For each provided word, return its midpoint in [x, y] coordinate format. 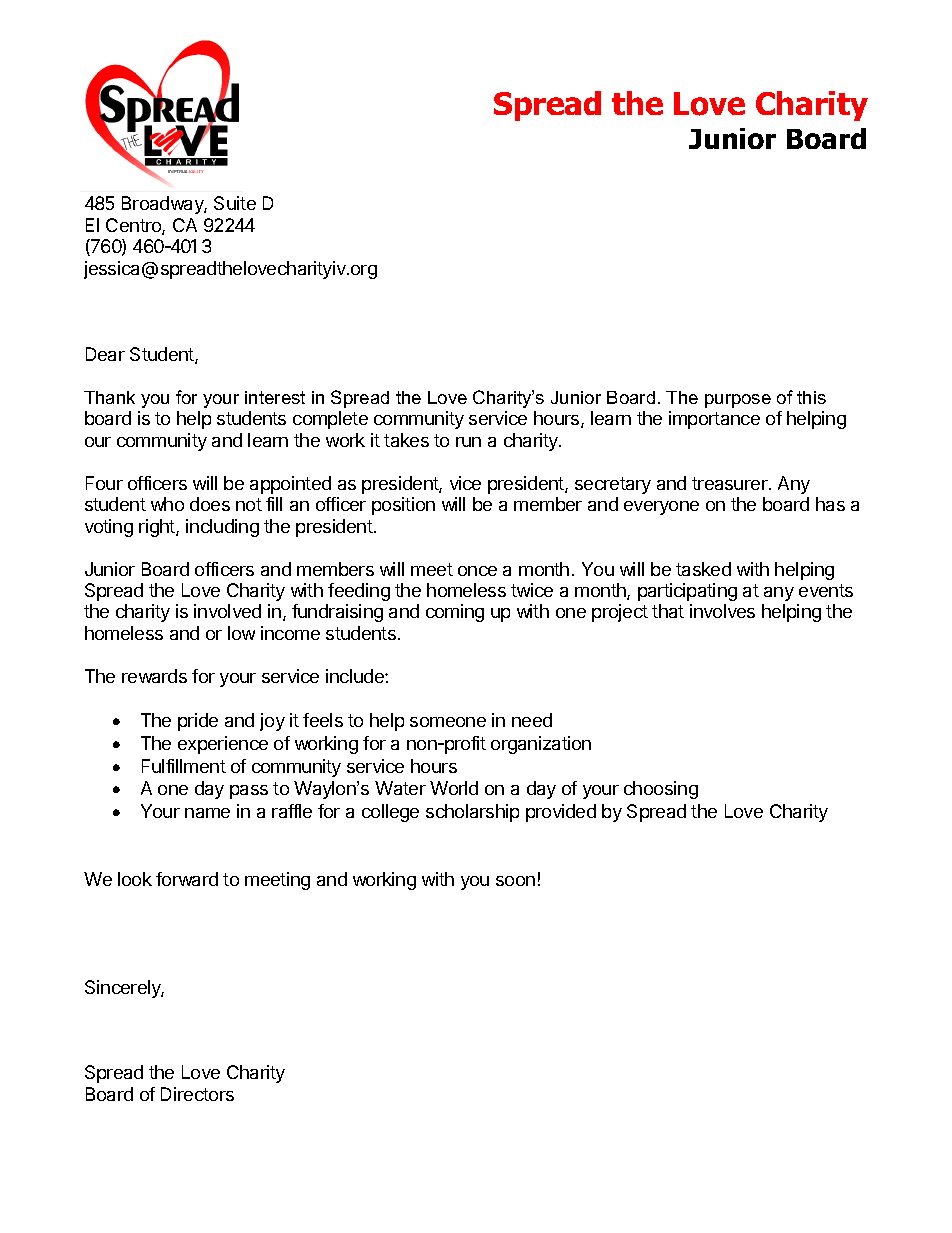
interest [275, 397]
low [241, 633]
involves [722, 611]
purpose [738, 401]
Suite [235, 203]
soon [515, 881]
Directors [197, 1094]
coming [455, 613]
